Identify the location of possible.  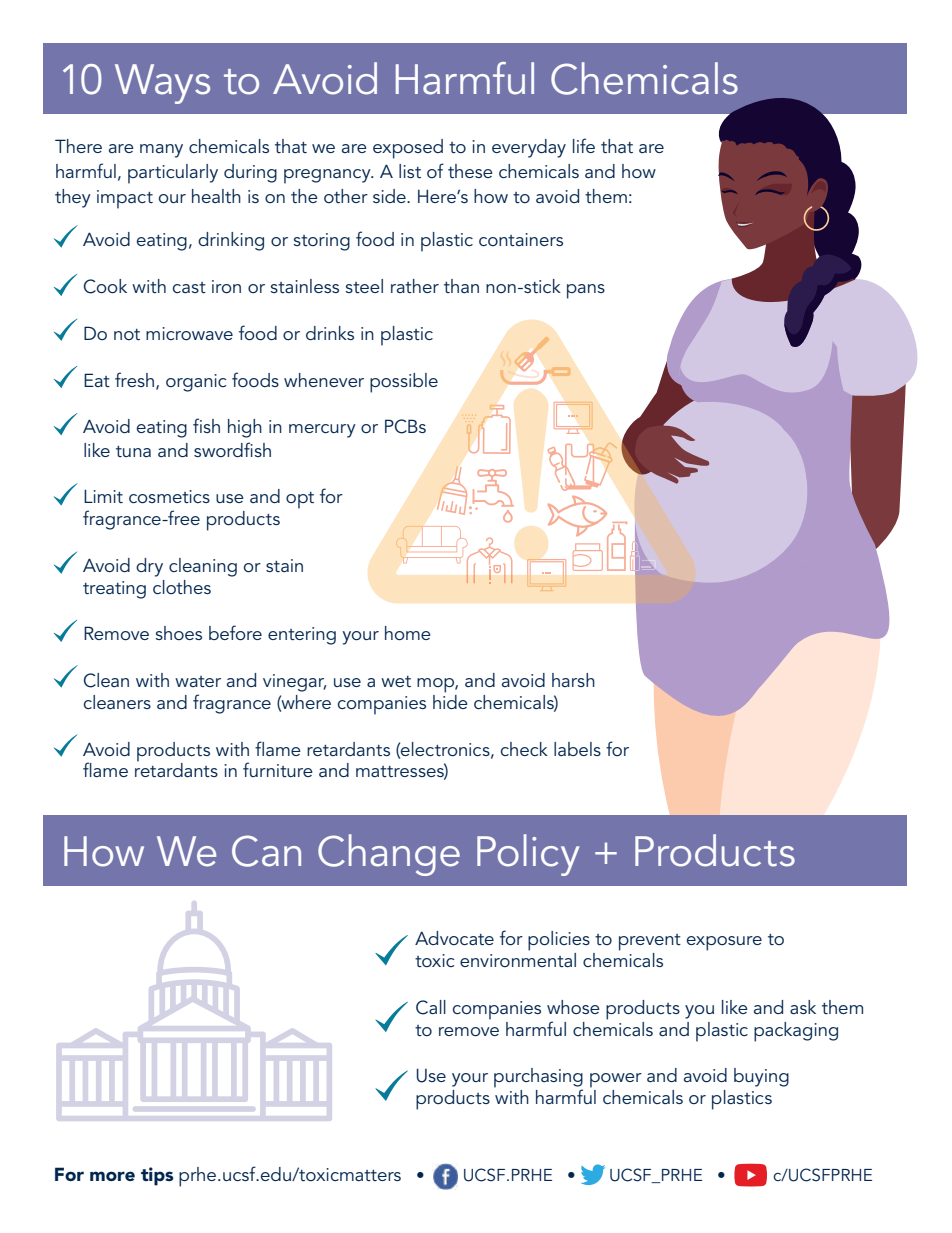
(404, 383).
